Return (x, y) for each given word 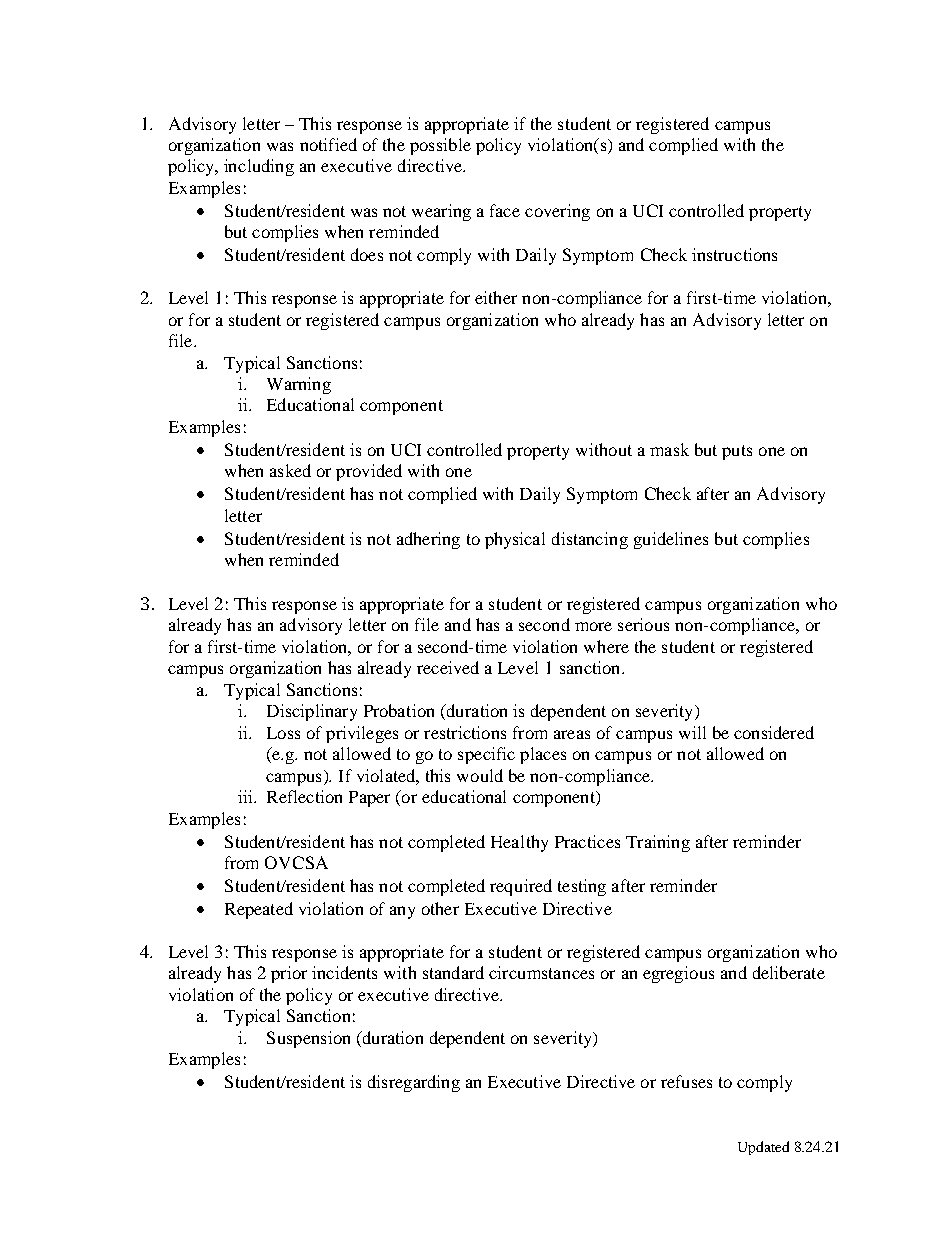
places (543, 755)
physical (515, 540)
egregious (678, 974)
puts (737, 452)
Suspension (308, 1039)
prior (289, 974)
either (496, 297)
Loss (283, 733)
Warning (299, 385)
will (692, 732)
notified (328, 144)
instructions (734, 254)
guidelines (671, 540)
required (521, 887)
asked (290, 470)
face (505, 210)
